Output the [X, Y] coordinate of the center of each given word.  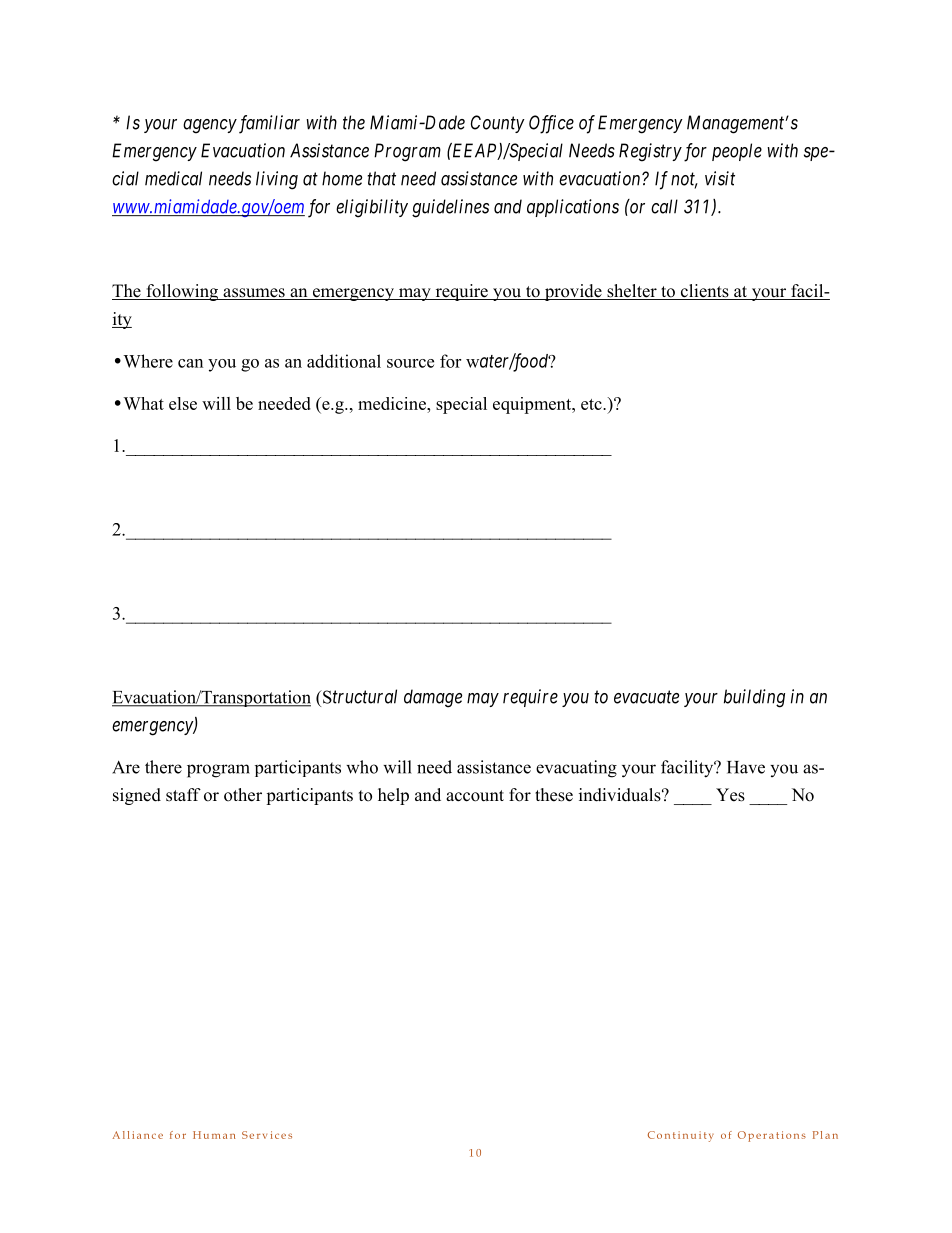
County [498, 124]
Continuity [681, 1136]
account [475, 796]
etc [592, 404]
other [243, 795]
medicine [393, 403]
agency [210, 126]
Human [214, 1135]
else [183, 403]
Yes [730, 795]
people [737, 152]
